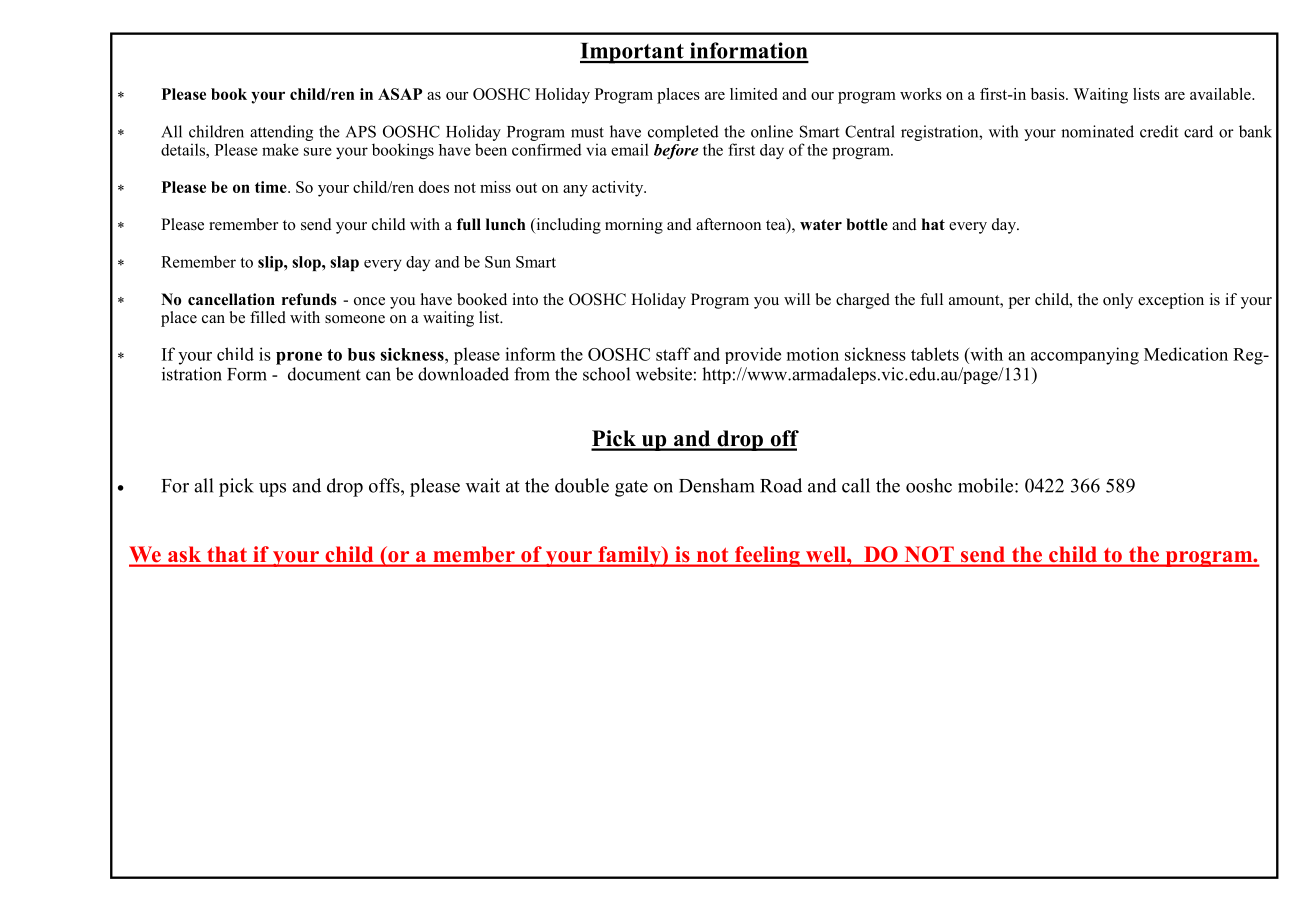 This screenshot has width=1308, height=924. Describe the element at coordinates (797, 299) in the screenshot. I see `will` at that location.
